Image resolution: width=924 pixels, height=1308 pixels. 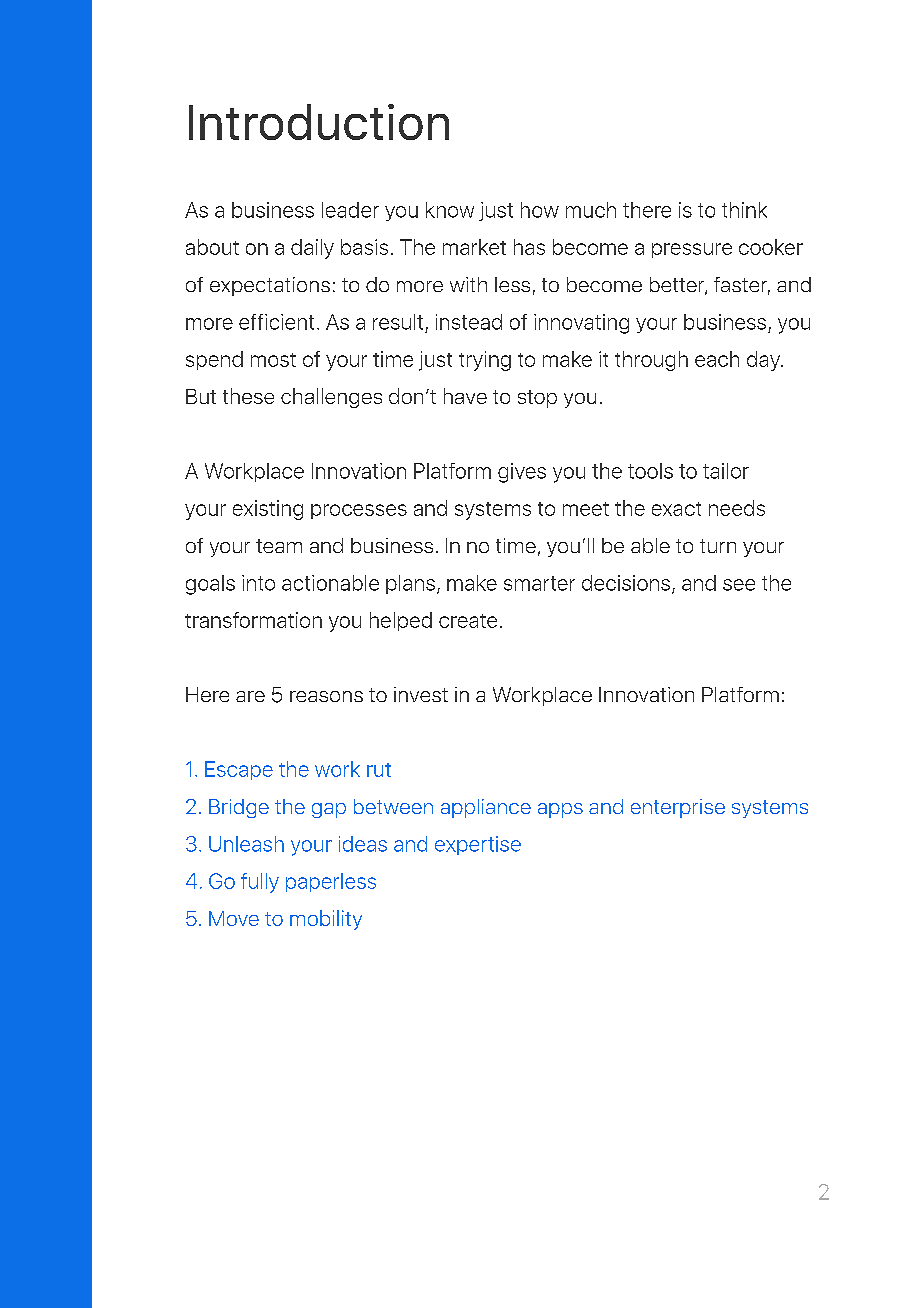 What do you see at coordinates (676, 509) in the screenshot?
I see `exact` at bounding box center [676, 509].
